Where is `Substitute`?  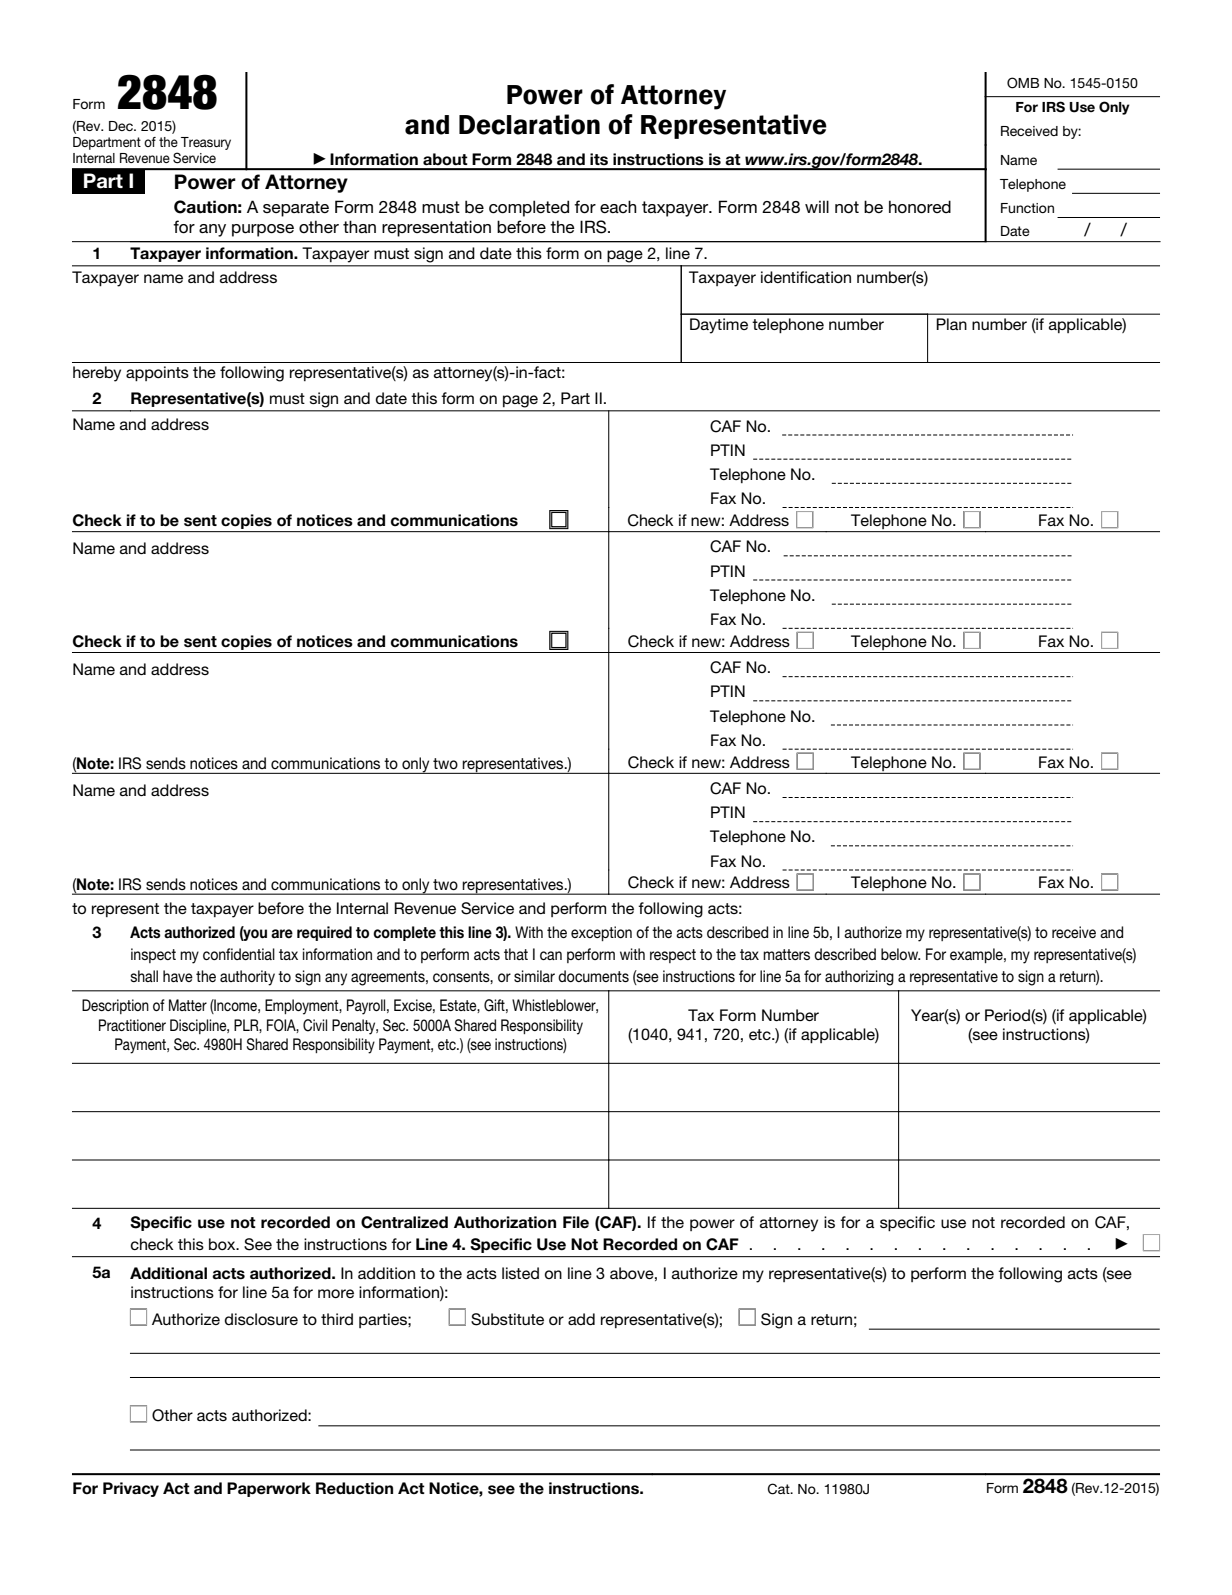
Substitute is located at coordinates (507, 1319).
